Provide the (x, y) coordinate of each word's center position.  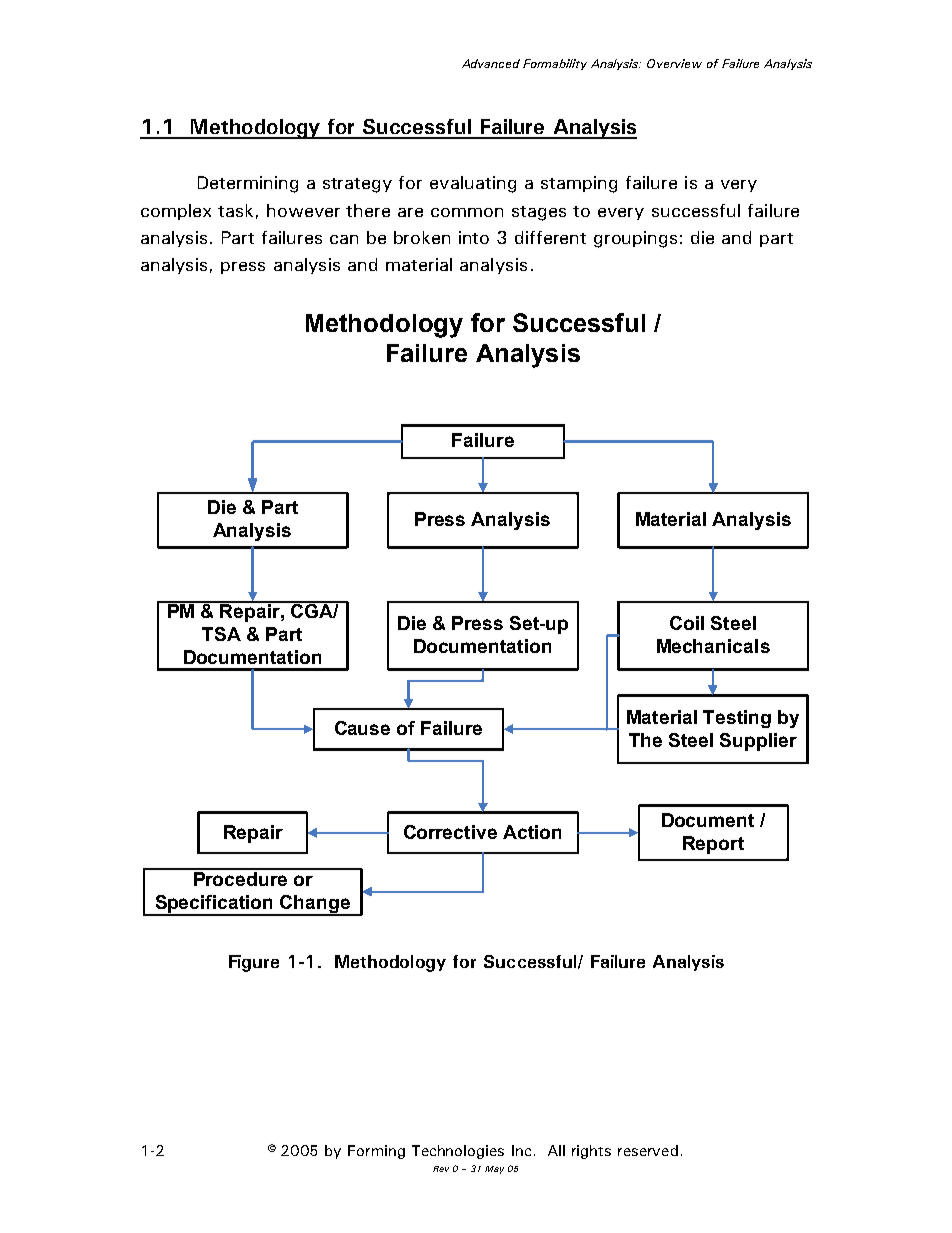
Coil (687, 623)
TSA (221, 634)
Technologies (458, 1152)
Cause (362, 728)
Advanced (491, 63)
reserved (648, 1150)
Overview (674, 63)
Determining (248, 184)
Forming (376, 1152)
